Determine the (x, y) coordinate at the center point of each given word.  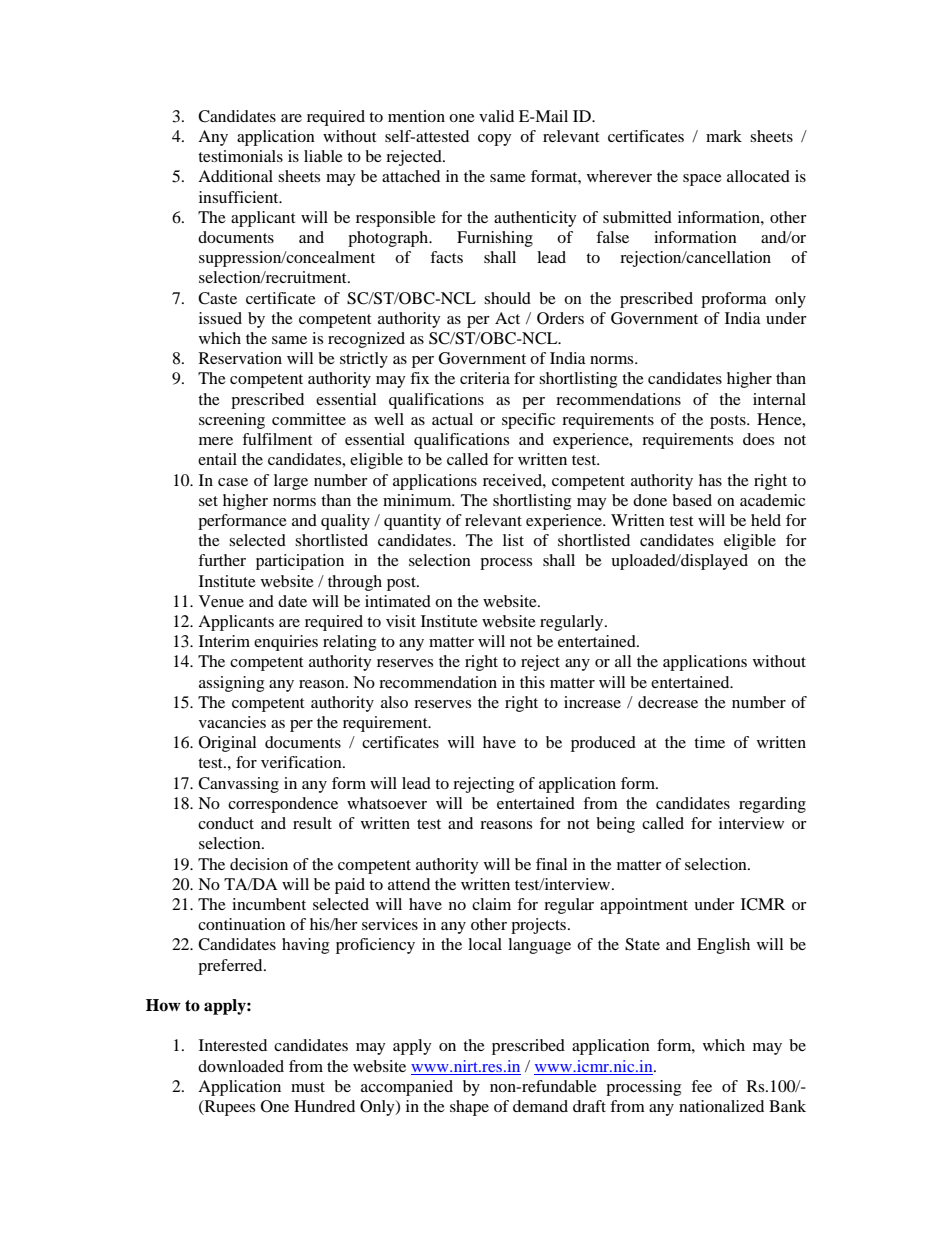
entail (217, 459)
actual (452, 419)
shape (469, 1108)
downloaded (241, 1066)
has (710, 480)
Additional (235, 176)
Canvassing (238, 785)
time (709, 742)
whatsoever (387, 803)
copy (495, 140)
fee (701, 1086)
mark (724, 136)
